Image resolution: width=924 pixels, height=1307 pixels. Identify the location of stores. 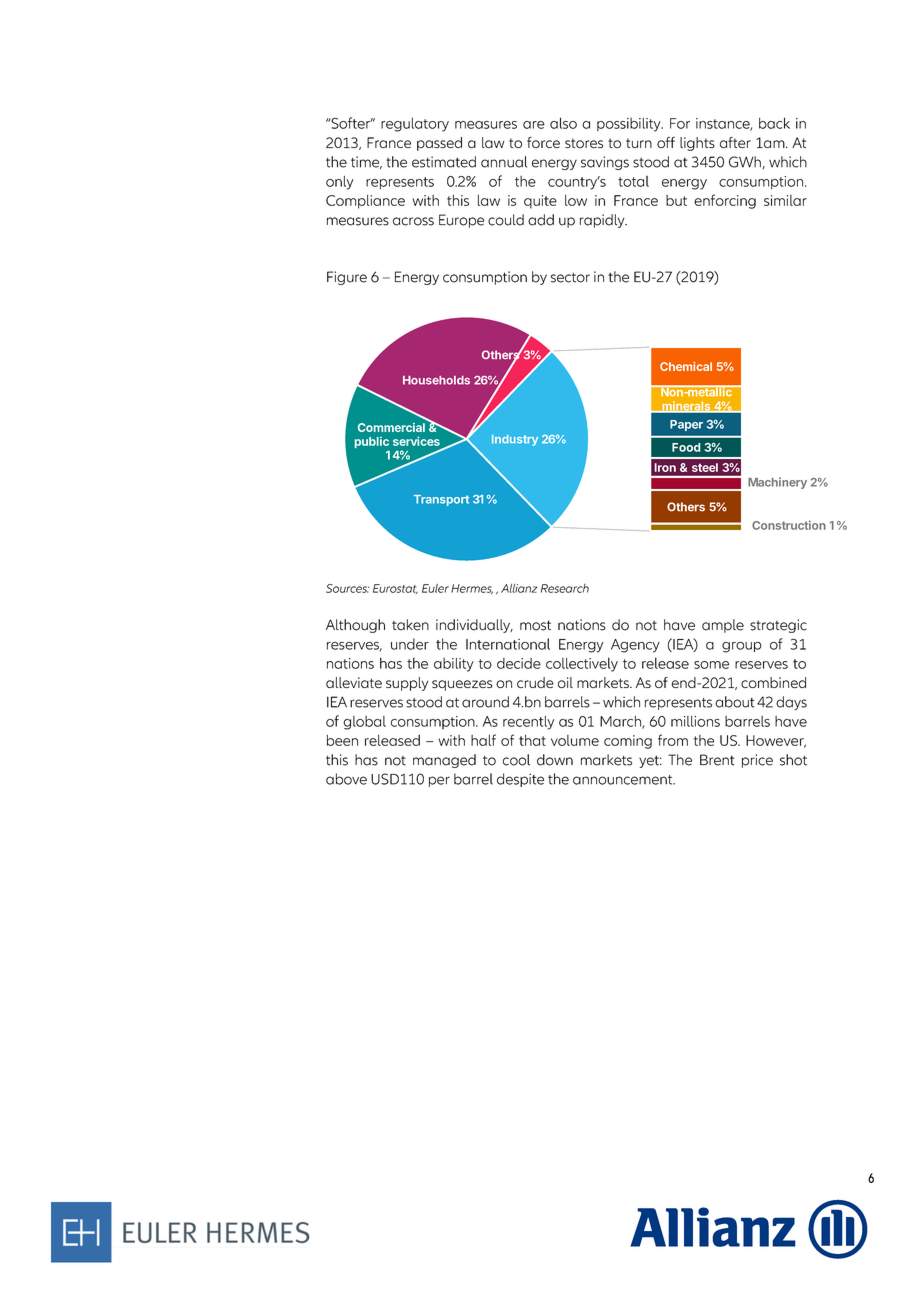
(584, 143).
